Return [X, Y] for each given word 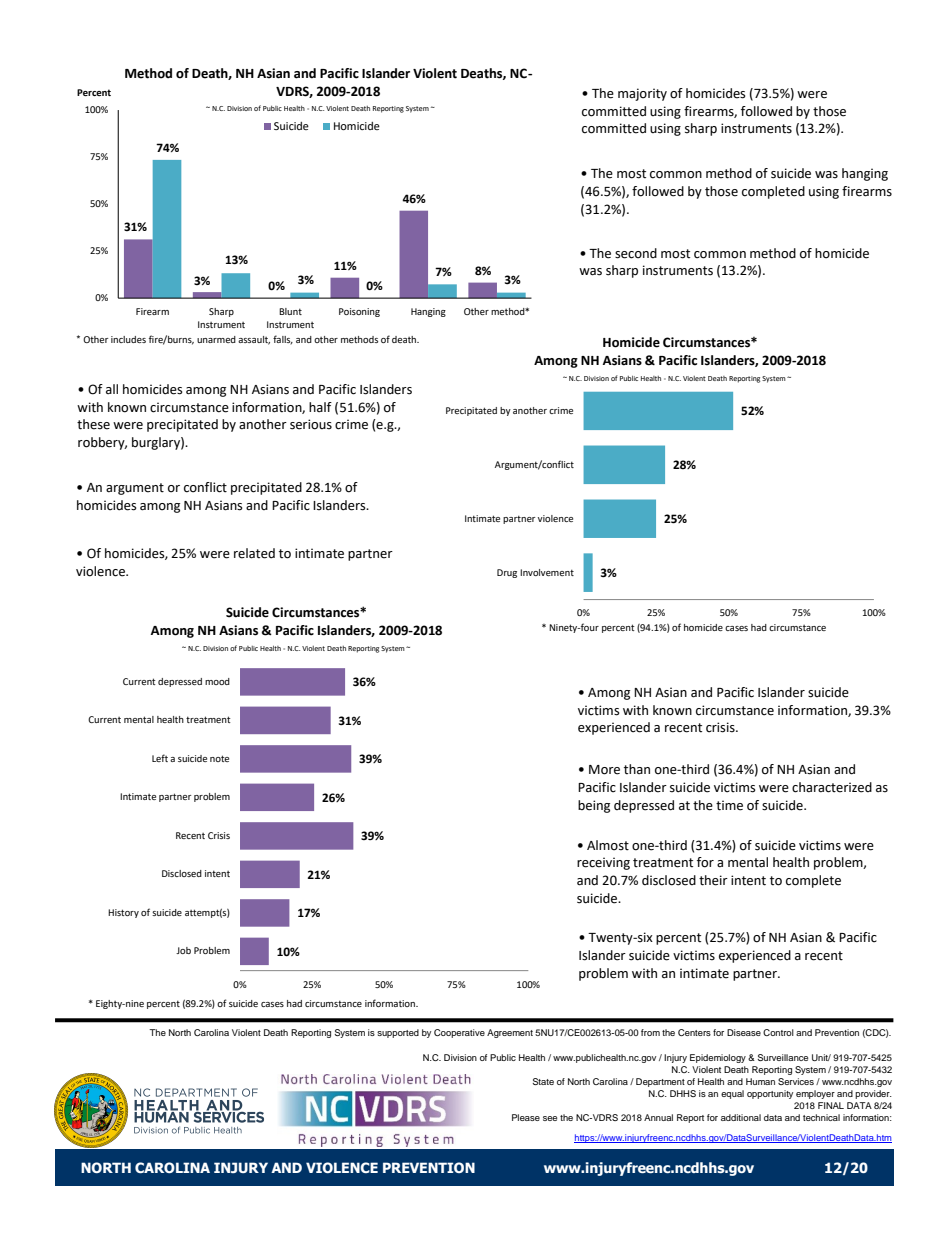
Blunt [290, 311]
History [123, 913]
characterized [832, 787]
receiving [603, 863]
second [636, 253]
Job [183, 950]
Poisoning [359, 312]
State [543, 1081]
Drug [507, 573]
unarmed [216, 339]
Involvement [547, 572]
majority [642, 94]
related [254, 553]
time [729, 805]
